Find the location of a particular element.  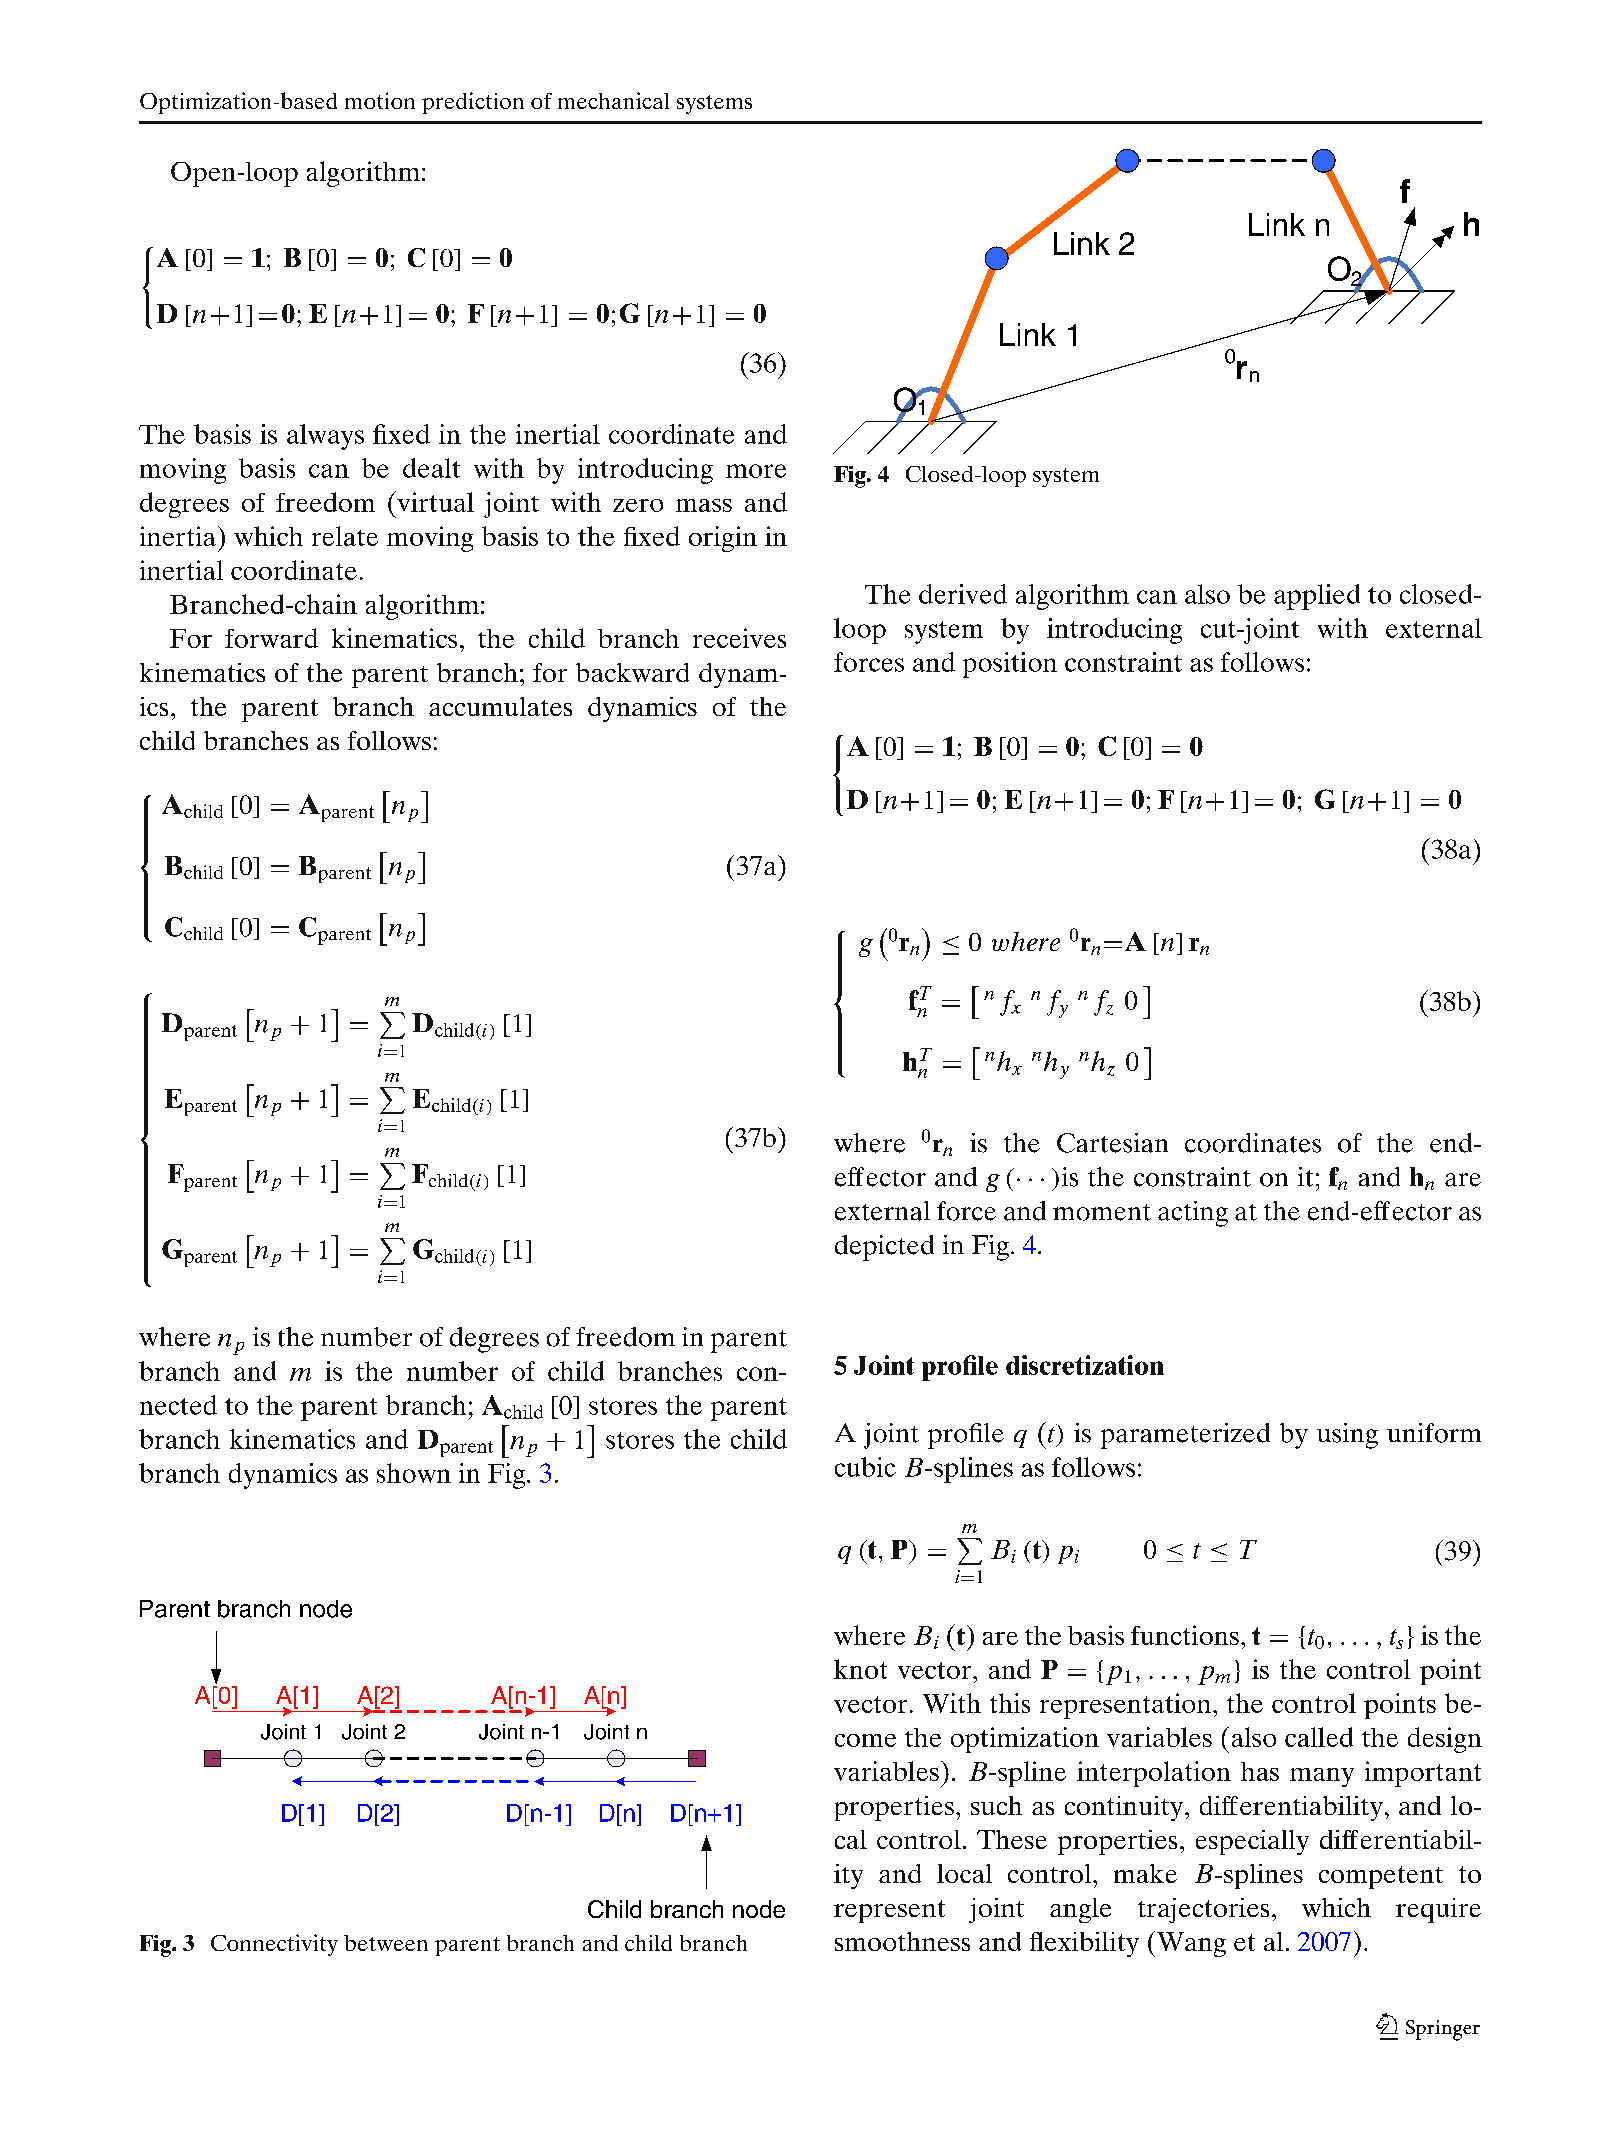

relate is located at coordinates (345, 536).
